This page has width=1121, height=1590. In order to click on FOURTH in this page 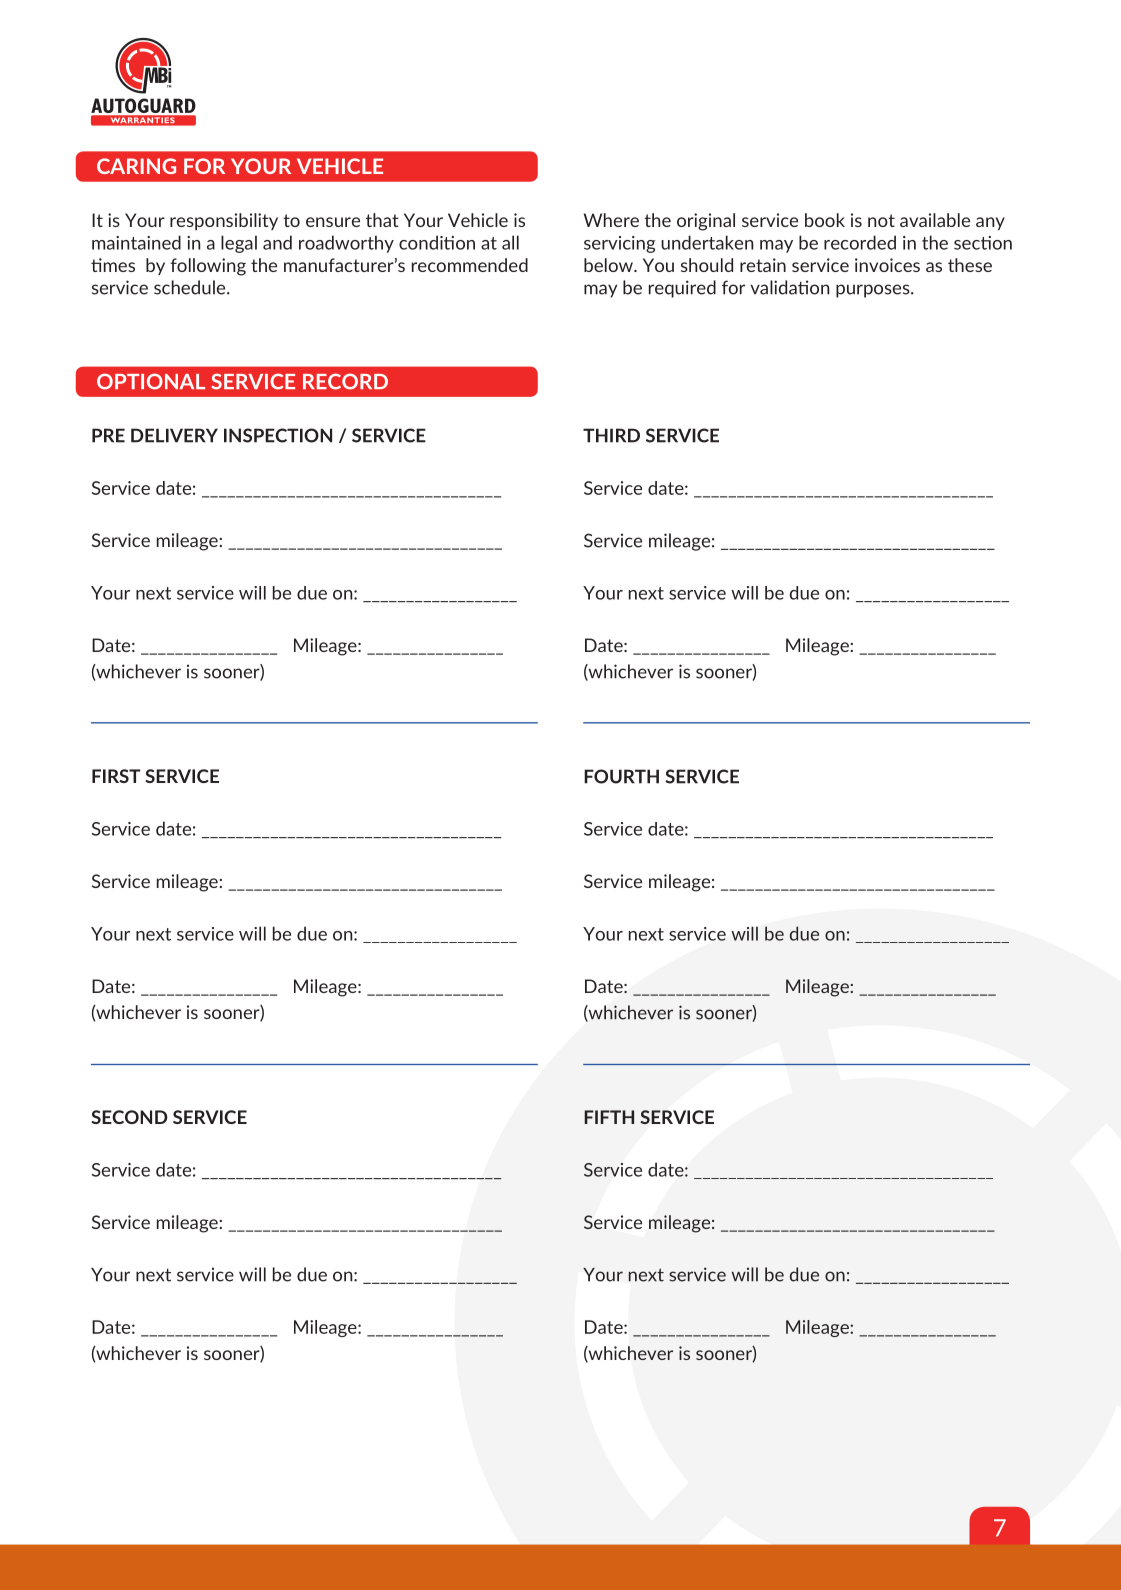, I will do `click(621, 776)`.
